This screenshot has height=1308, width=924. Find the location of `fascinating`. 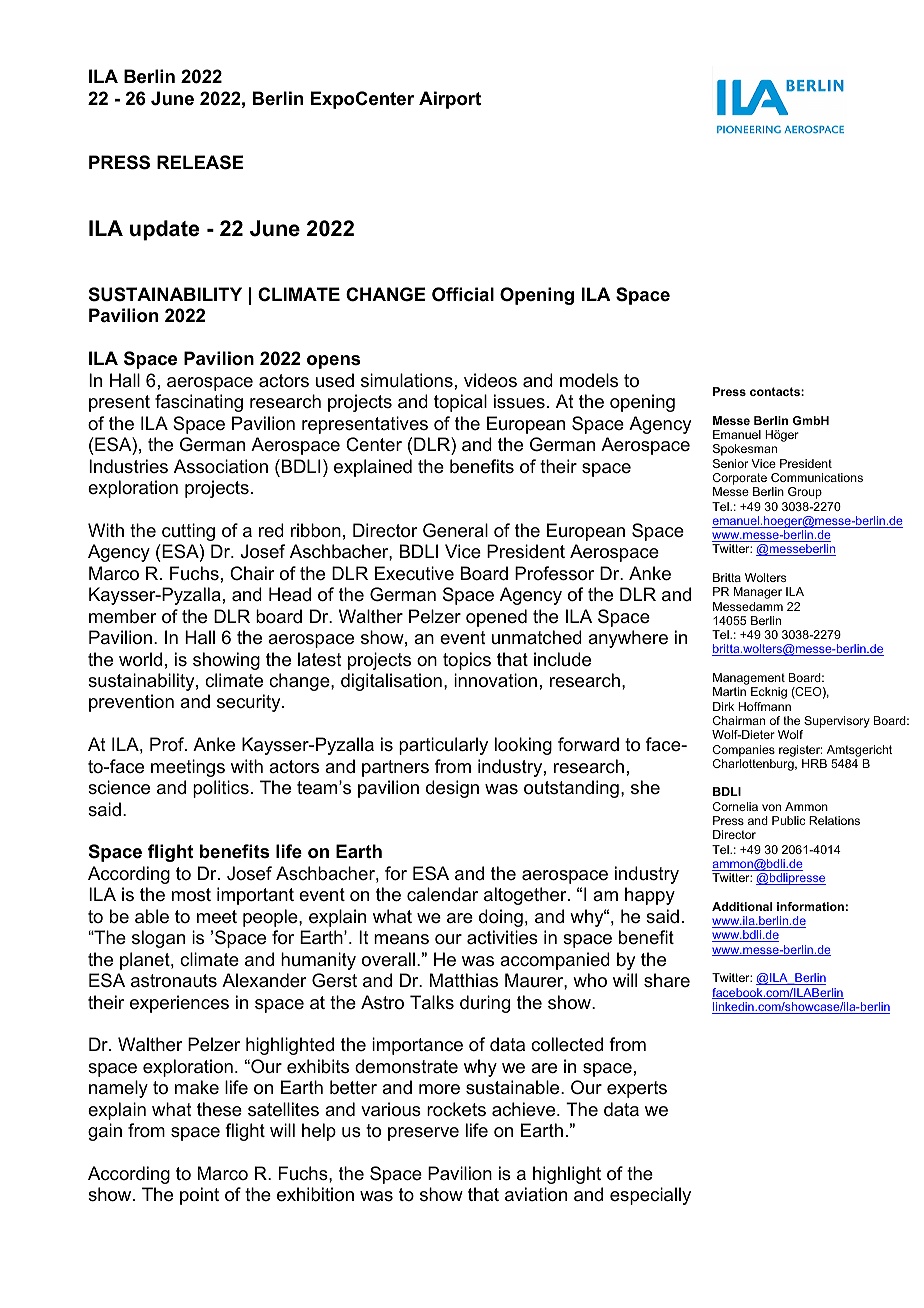

fascinating is located at coordinates (199, 403).
